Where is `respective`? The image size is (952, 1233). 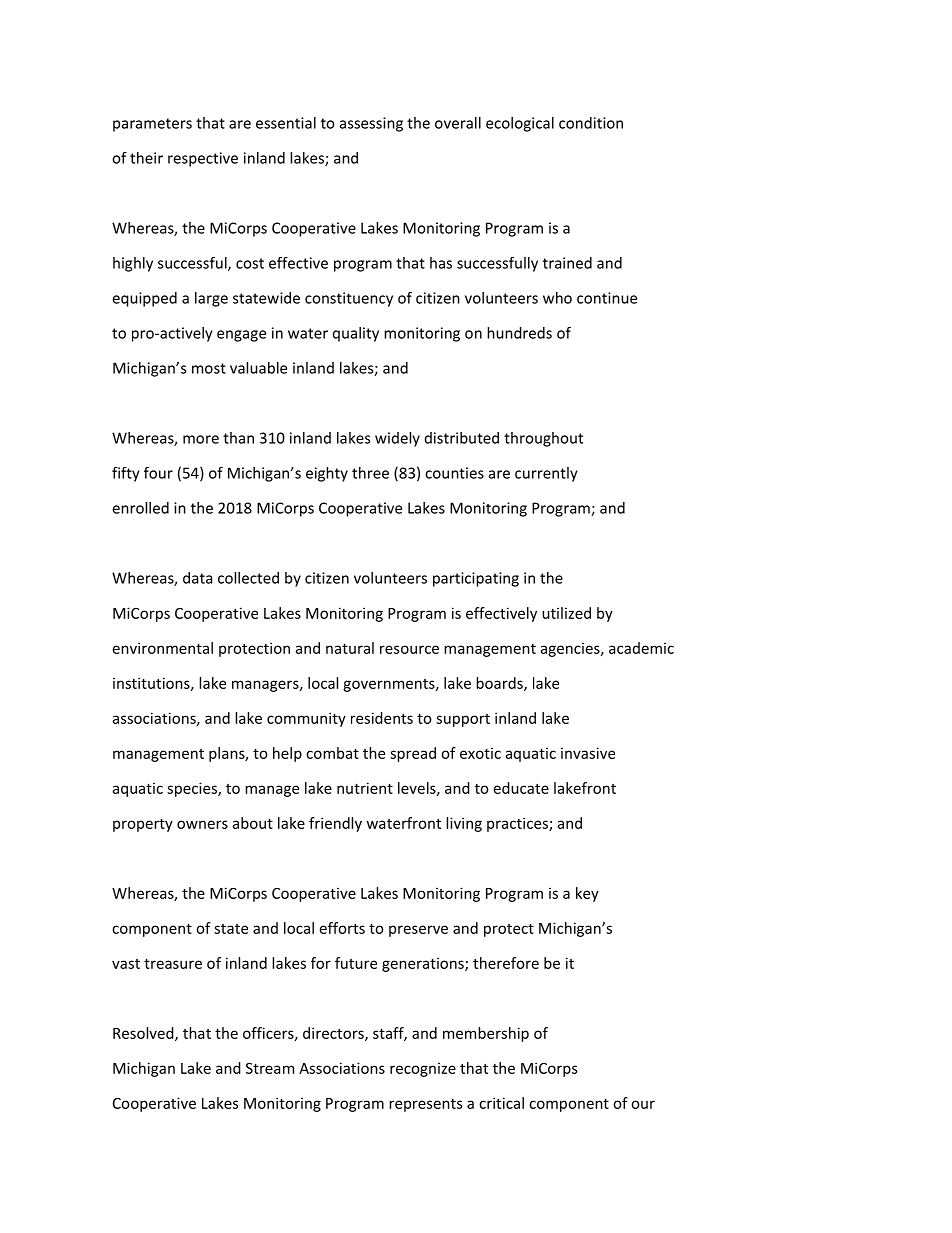
respective is located at coordinates (203, 159).
